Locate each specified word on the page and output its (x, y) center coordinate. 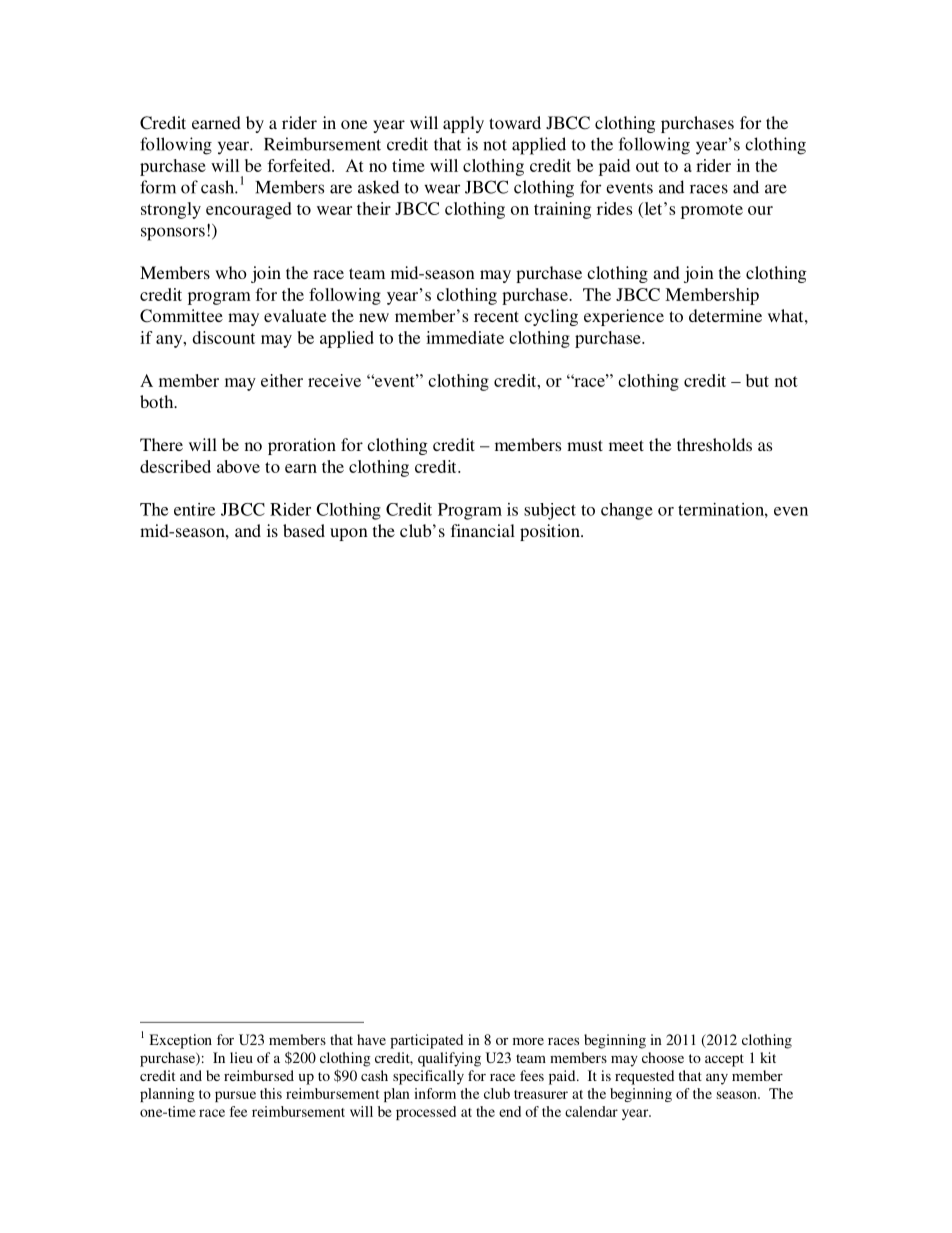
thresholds (714, 444)
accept (724, 1060)
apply (463, 124)
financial (483, 530)
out (647, 166)
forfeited (300, 165)
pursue (235, 1096)
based (304, 530)
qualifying (449, 1059)
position (551, 532)
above (238, 466)
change (627, 511)
